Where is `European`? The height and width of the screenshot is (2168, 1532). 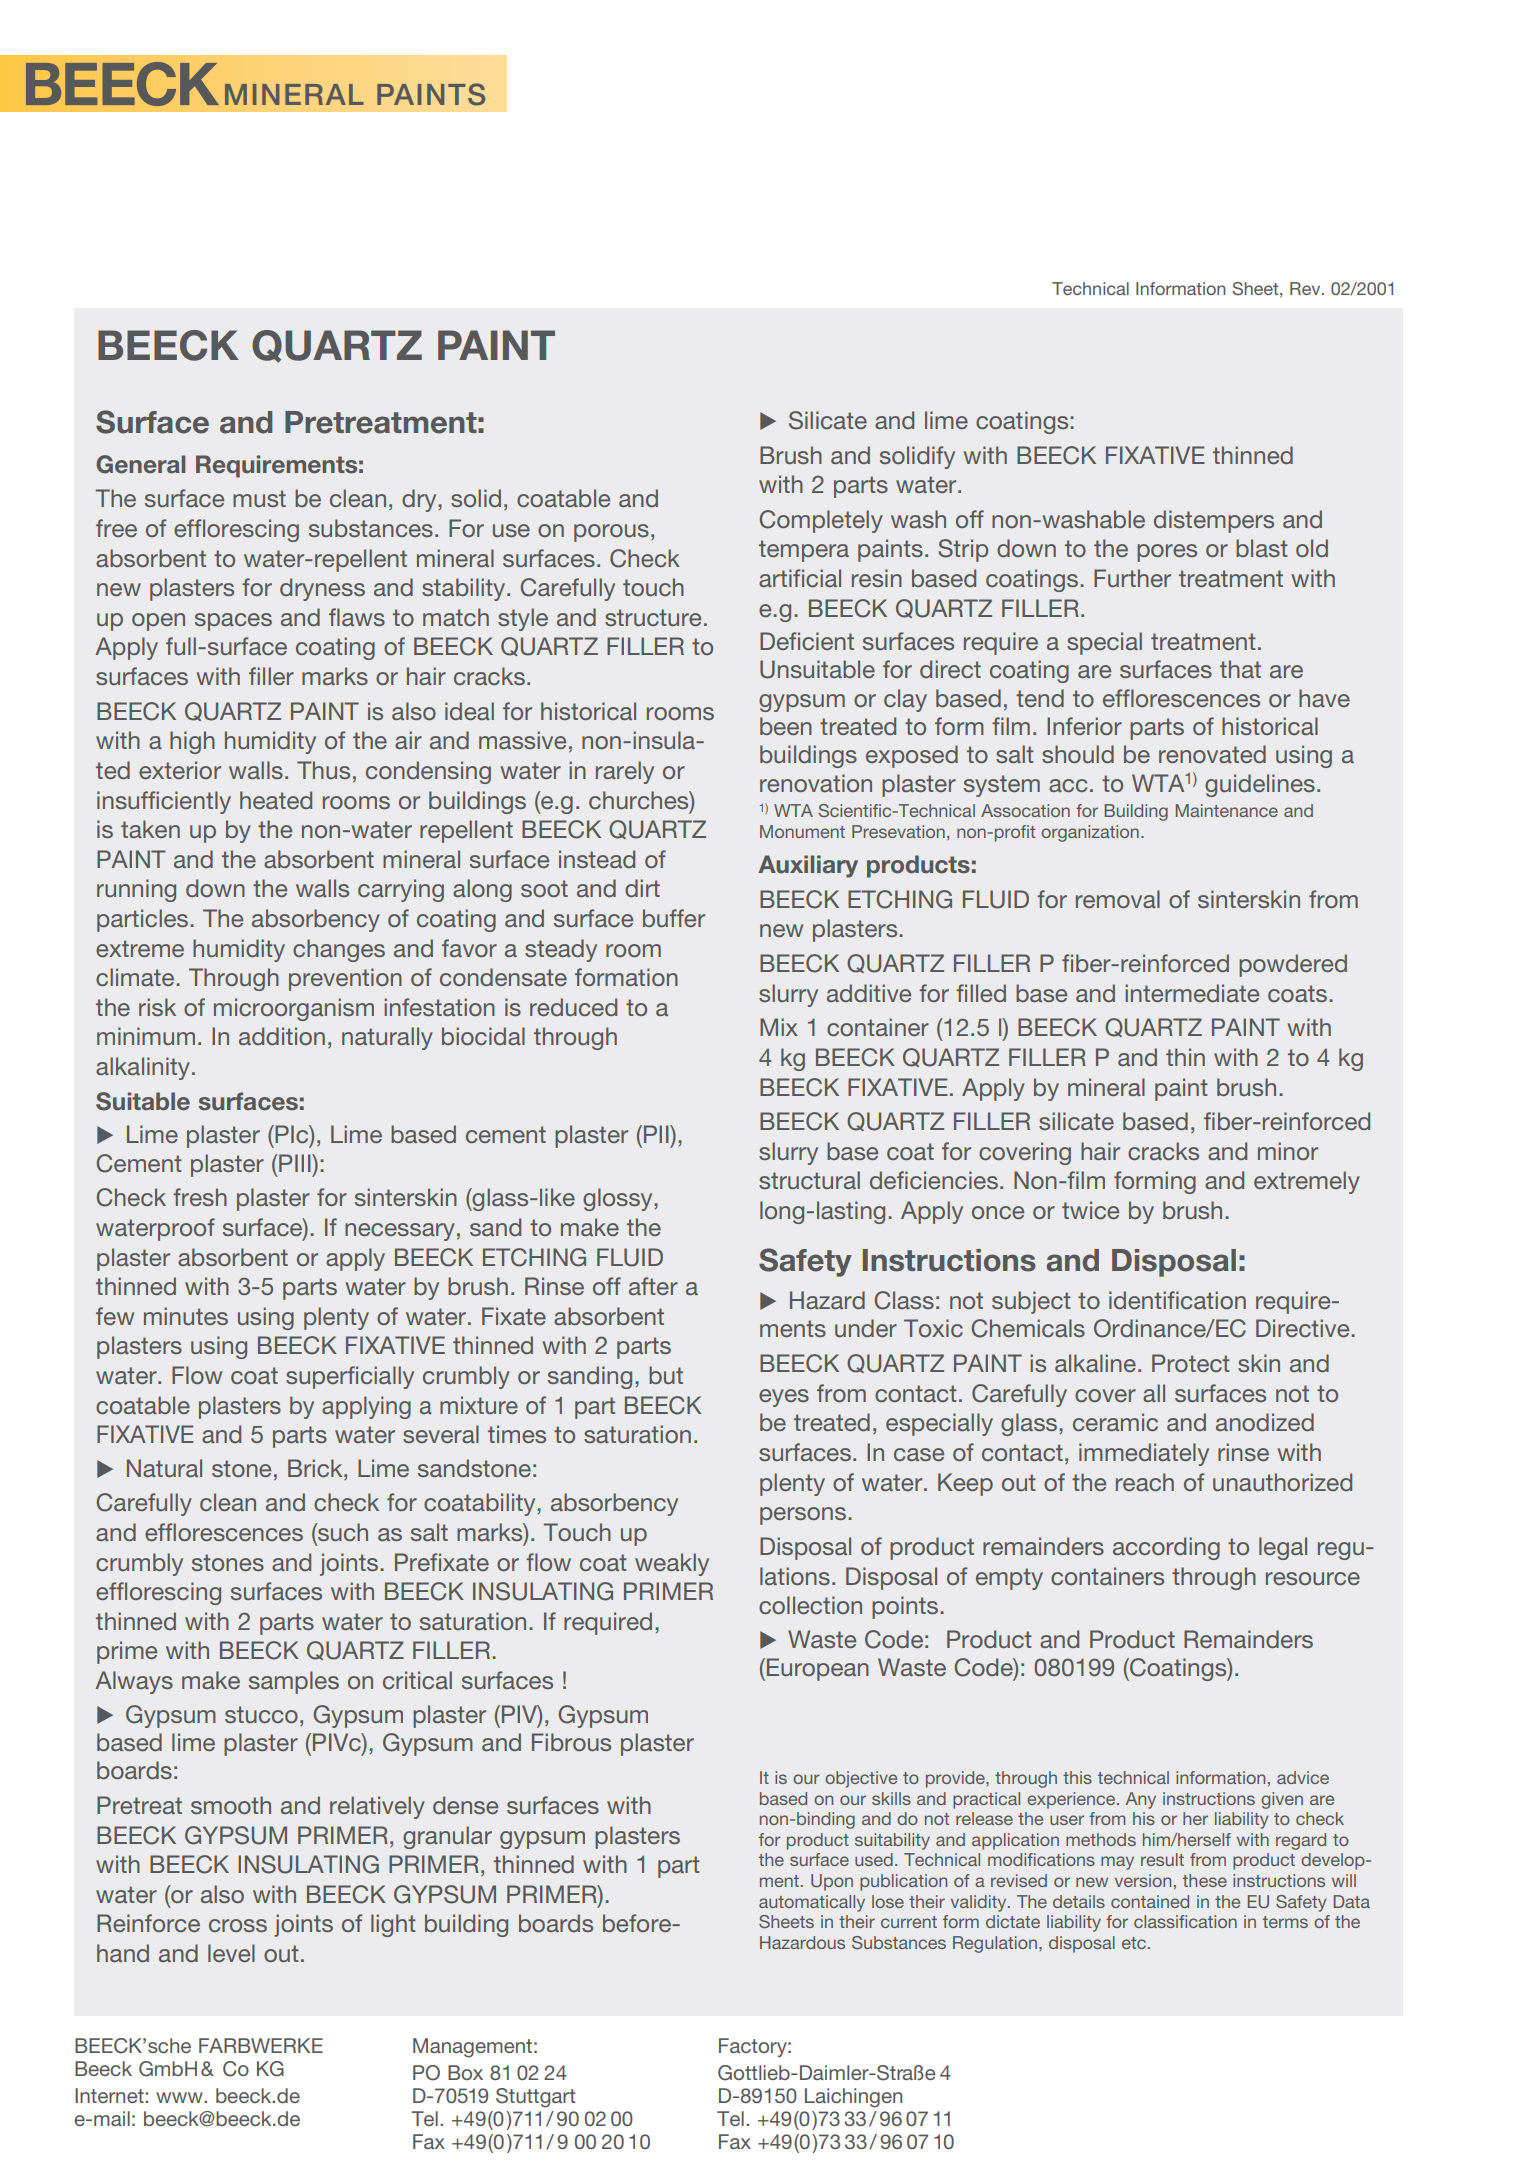
European is located at coordinates (818, 1669).
